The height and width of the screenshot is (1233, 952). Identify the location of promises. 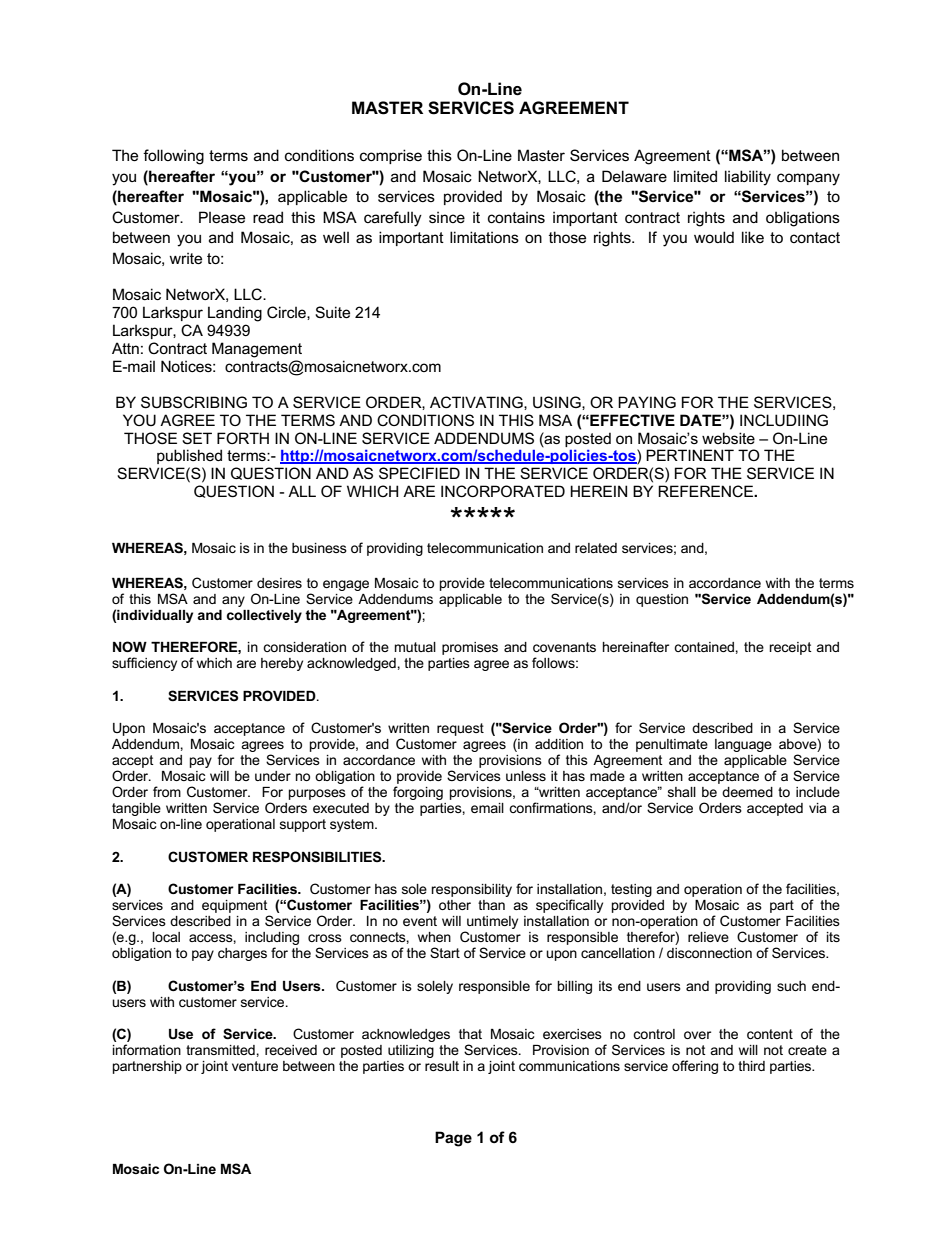
(470, 648).
